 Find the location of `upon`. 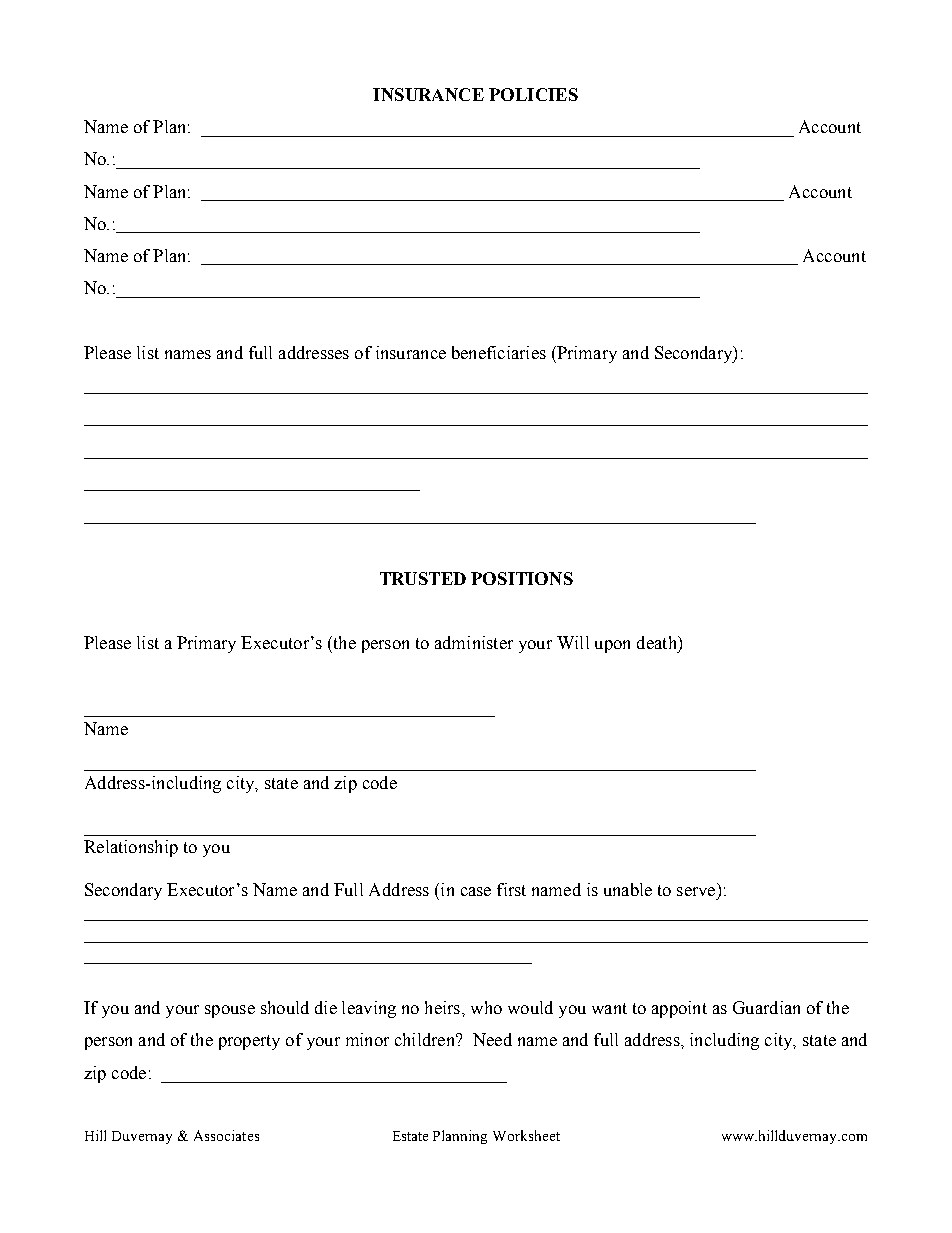

upon is located at coordinates (612, 646).
